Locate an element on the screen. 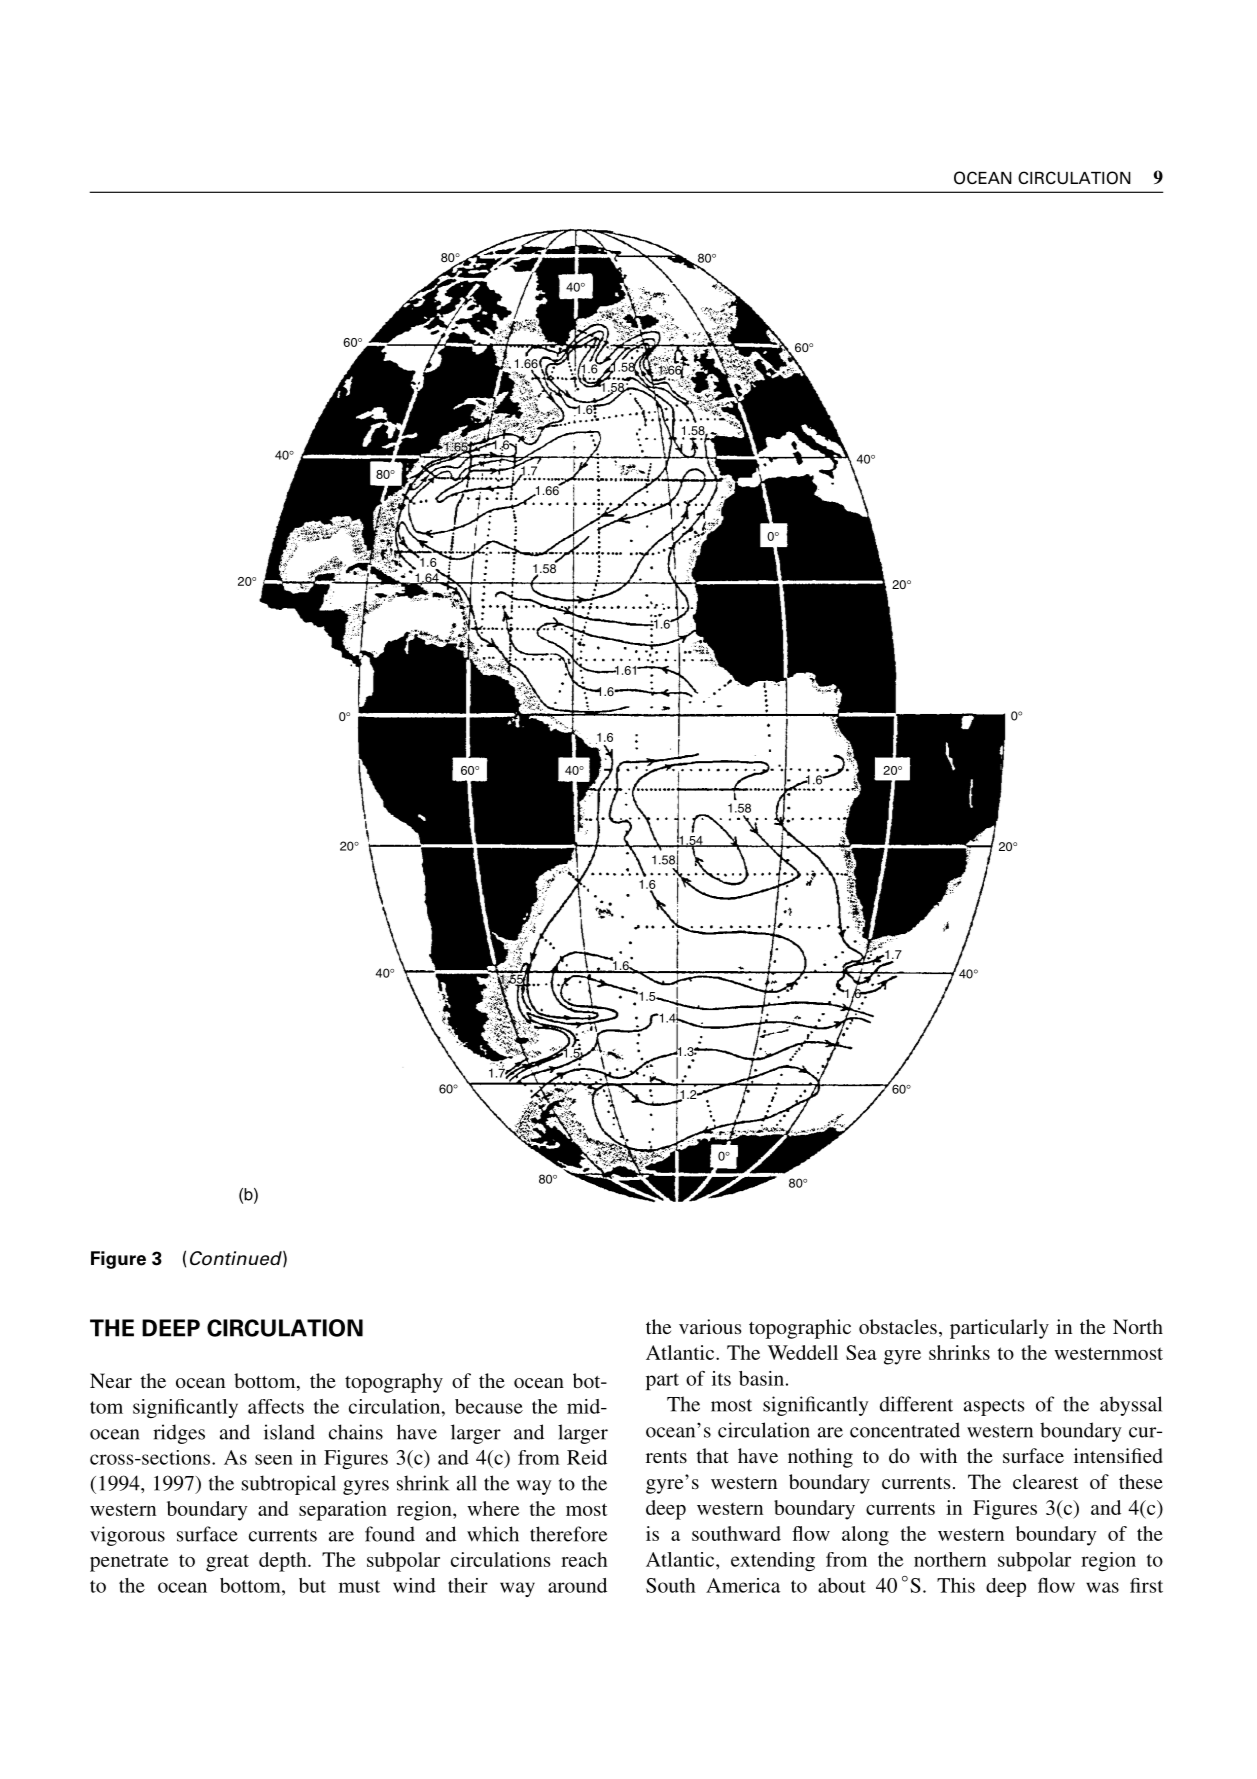  various is located at coordinates (710, 1326).
